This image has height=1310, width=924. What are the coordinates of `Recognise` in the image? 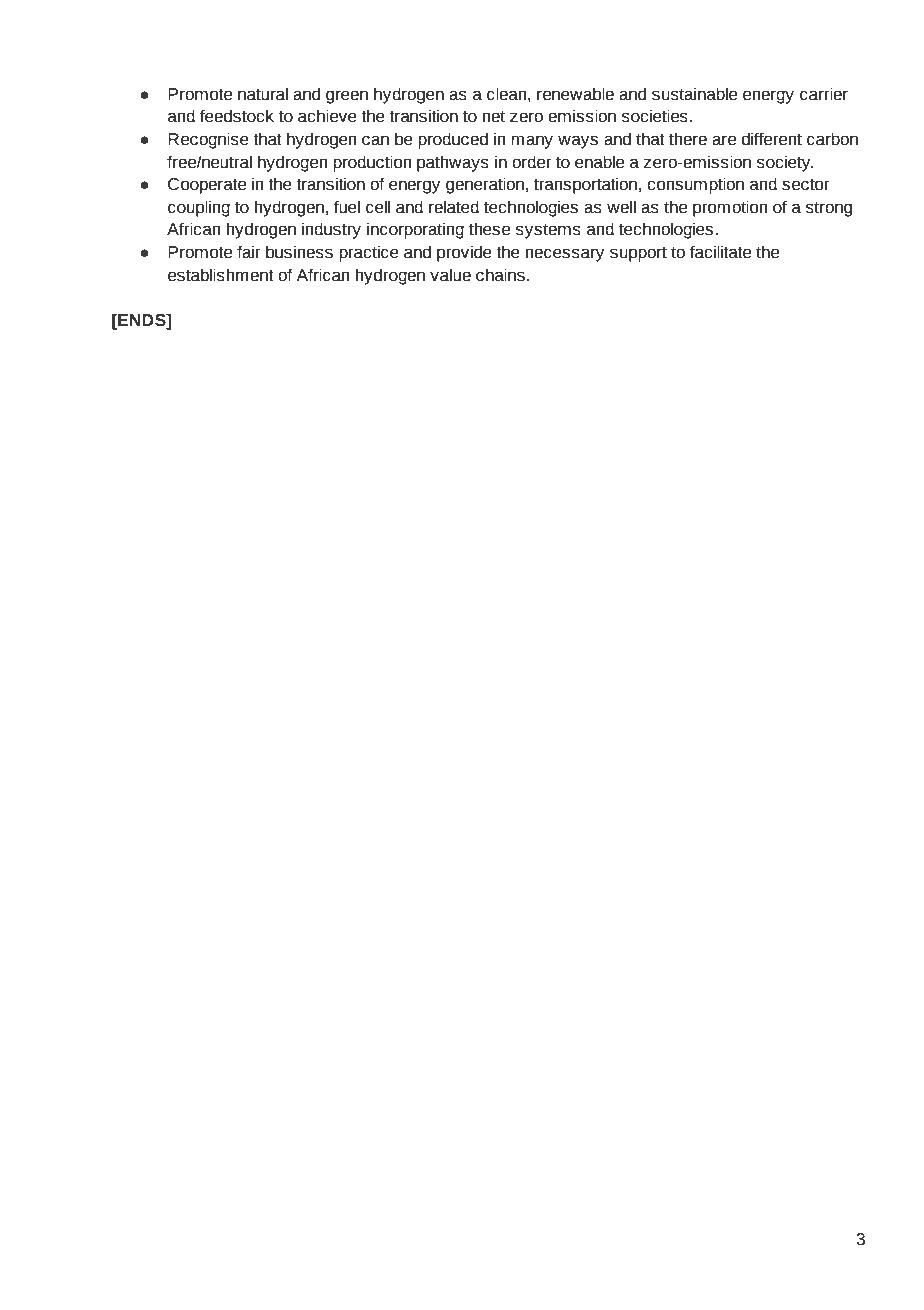 It's located at (208, 140).
